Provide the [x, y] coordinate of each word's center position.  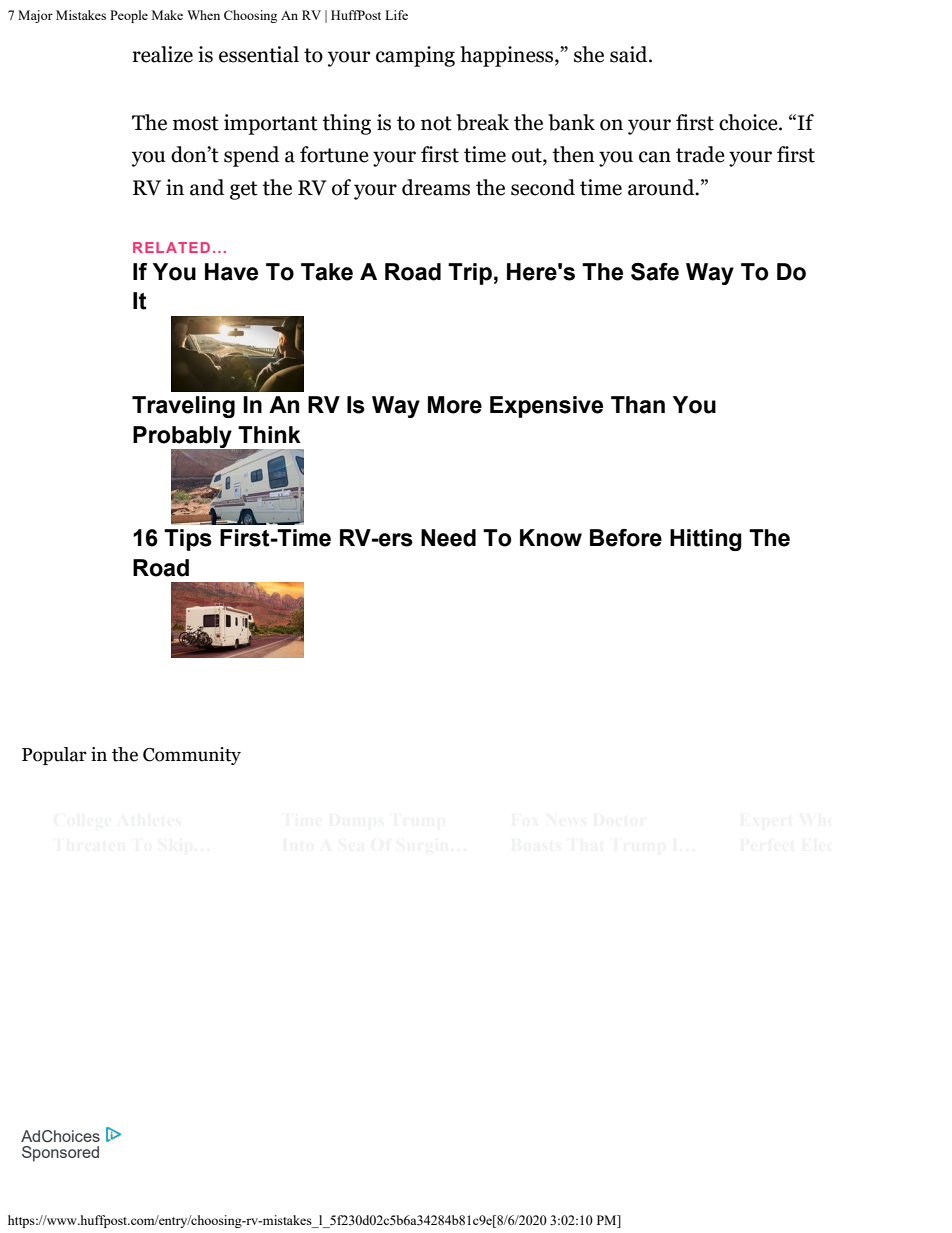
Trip [470, 274]
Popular [54, 756]
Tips [188, 540]
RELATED [171, 247]
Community [192, 756]
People [129, 16]
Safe [655, 272]
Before [626, 538]
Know [551, 538]
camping [415, 56]
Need [448, 538]
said [630, 54]
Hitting [706, 540]
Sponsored [60, 1154]
